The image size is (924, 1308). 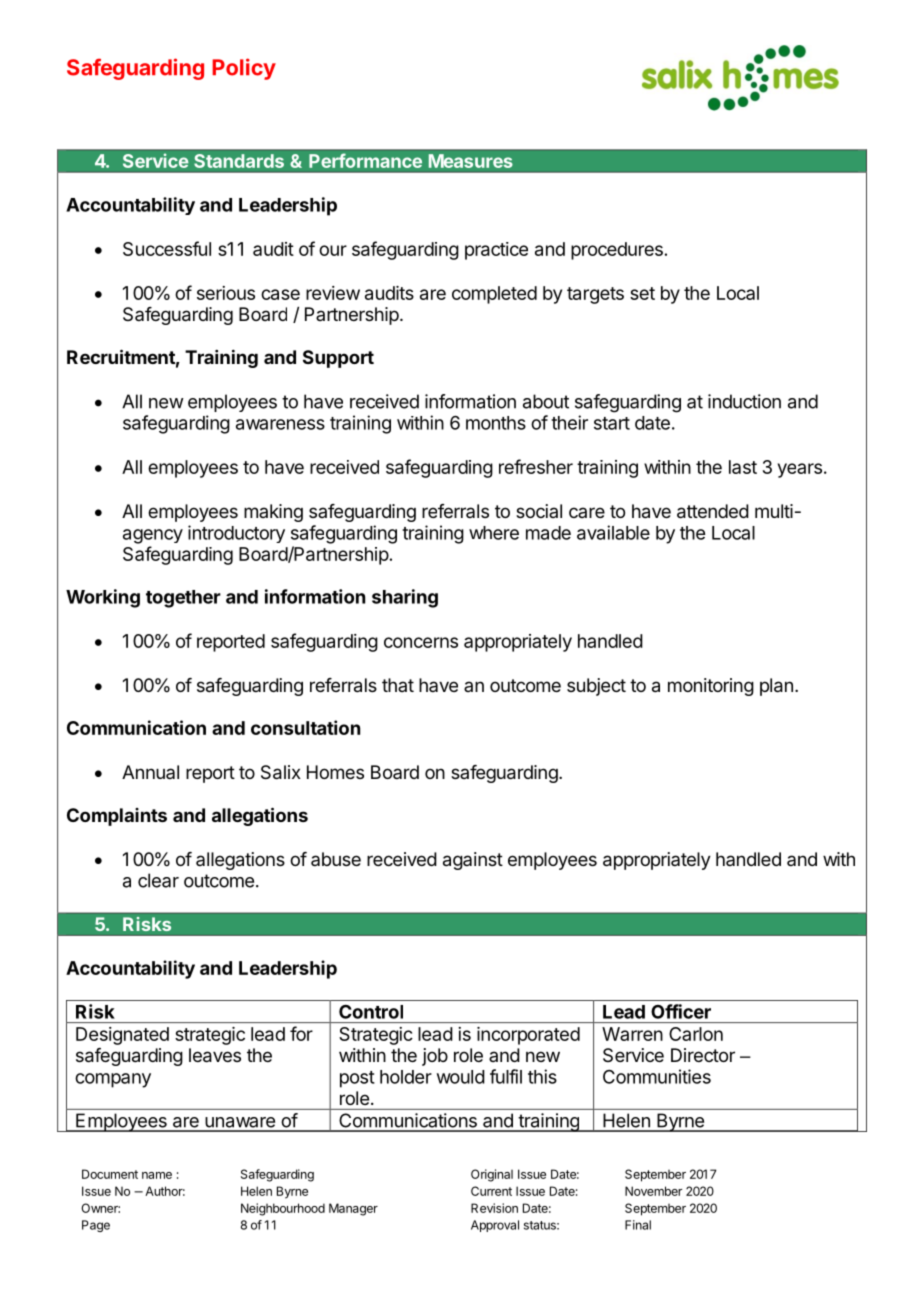 I want to click on Policy, so click(x=244, y=69).
